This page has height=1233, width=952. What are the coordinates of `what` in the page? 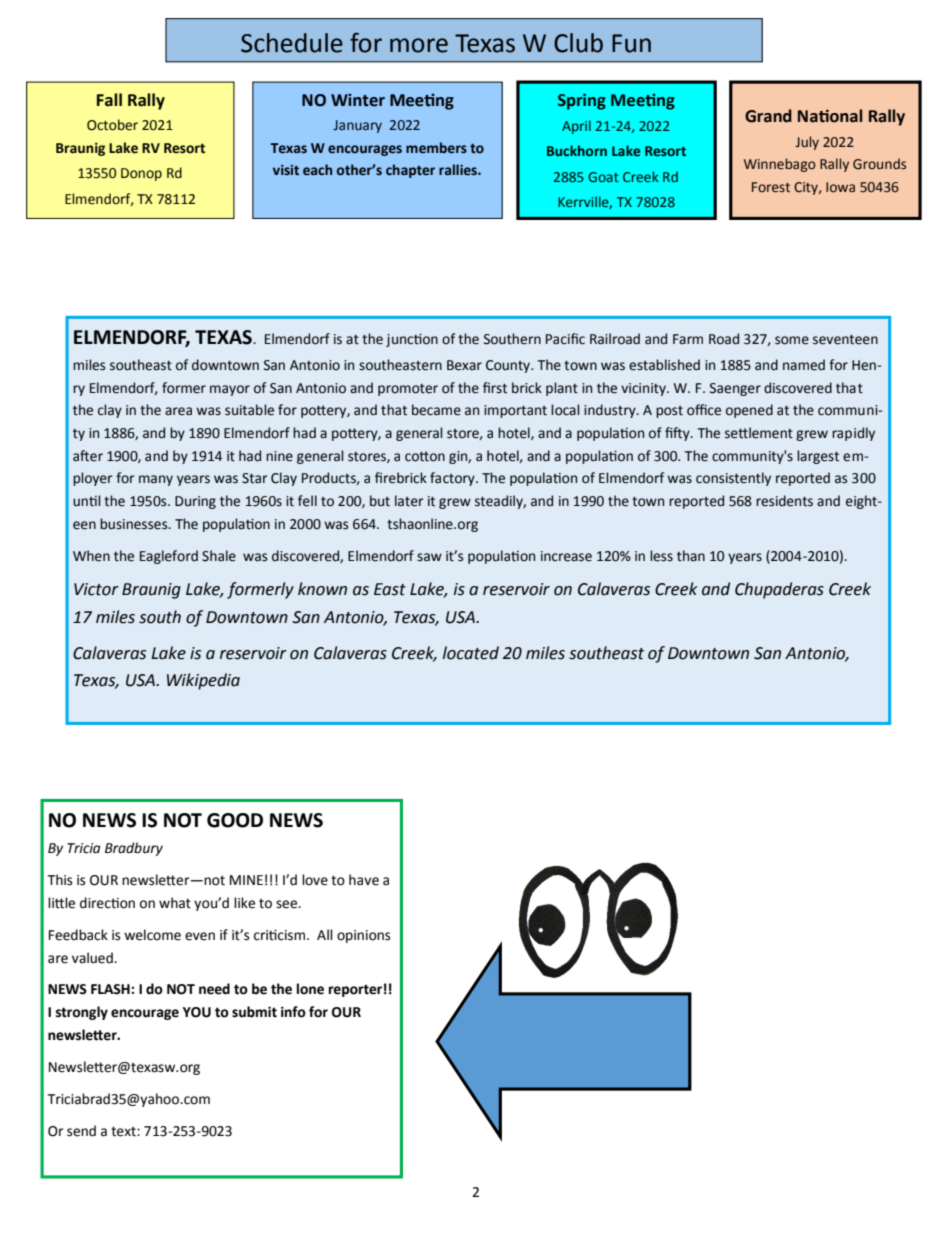 It's located at (175, 903).
